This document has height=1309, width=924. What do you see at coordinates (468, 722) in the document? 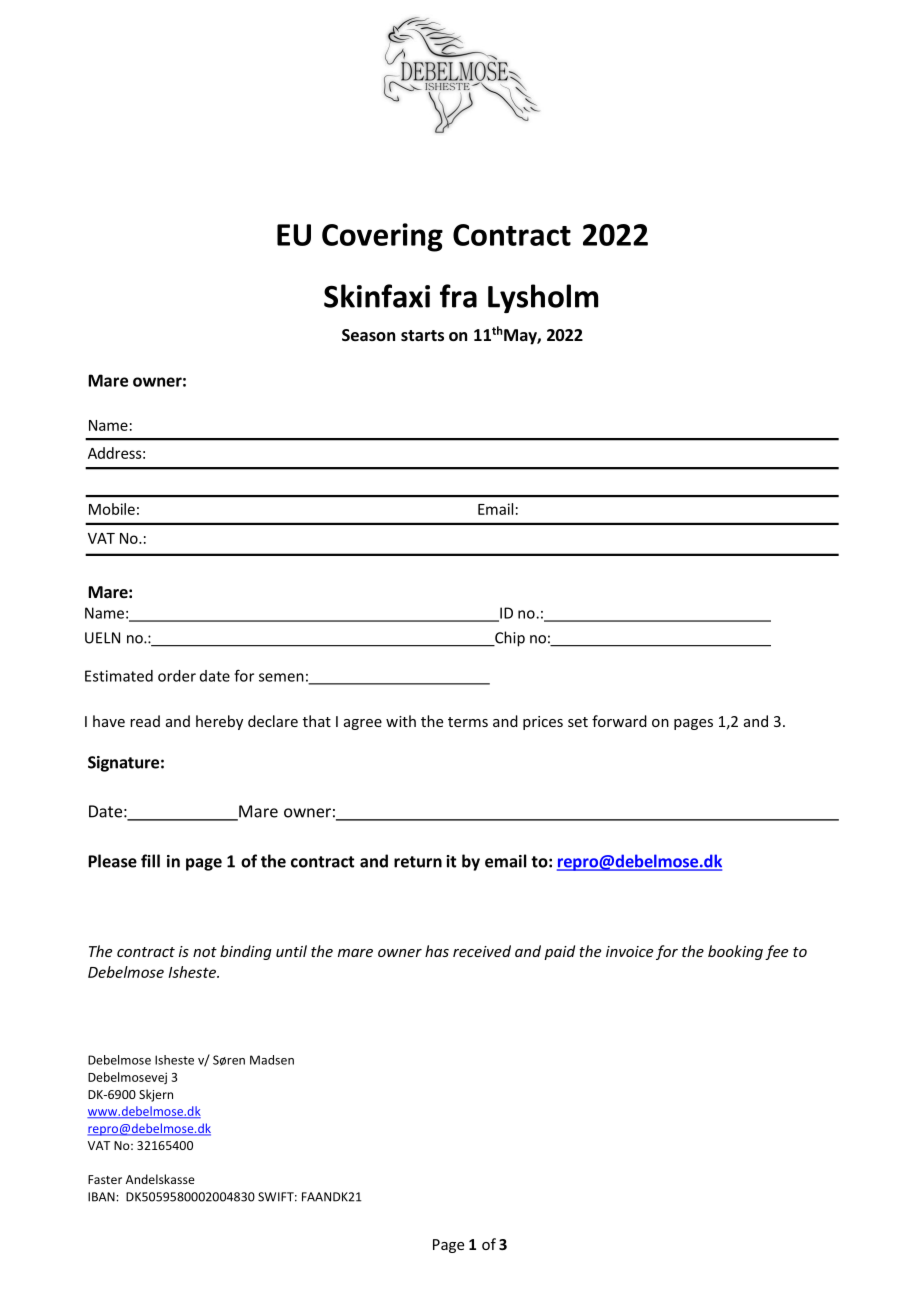
I see `terms` at bounding box center [468, 722].
